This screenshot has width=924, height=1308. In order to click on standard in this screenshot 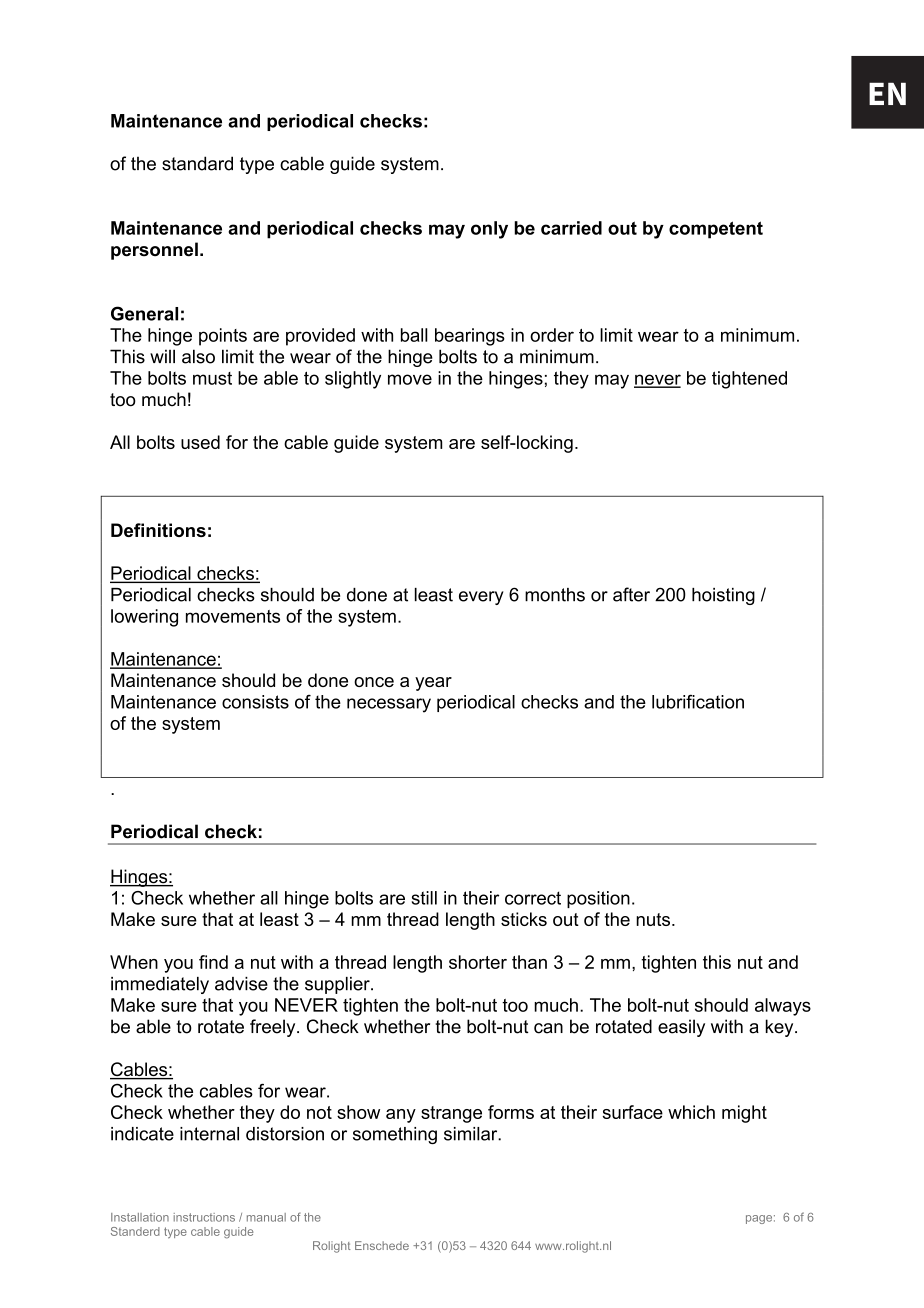, I will do `click(197, 163)`.
